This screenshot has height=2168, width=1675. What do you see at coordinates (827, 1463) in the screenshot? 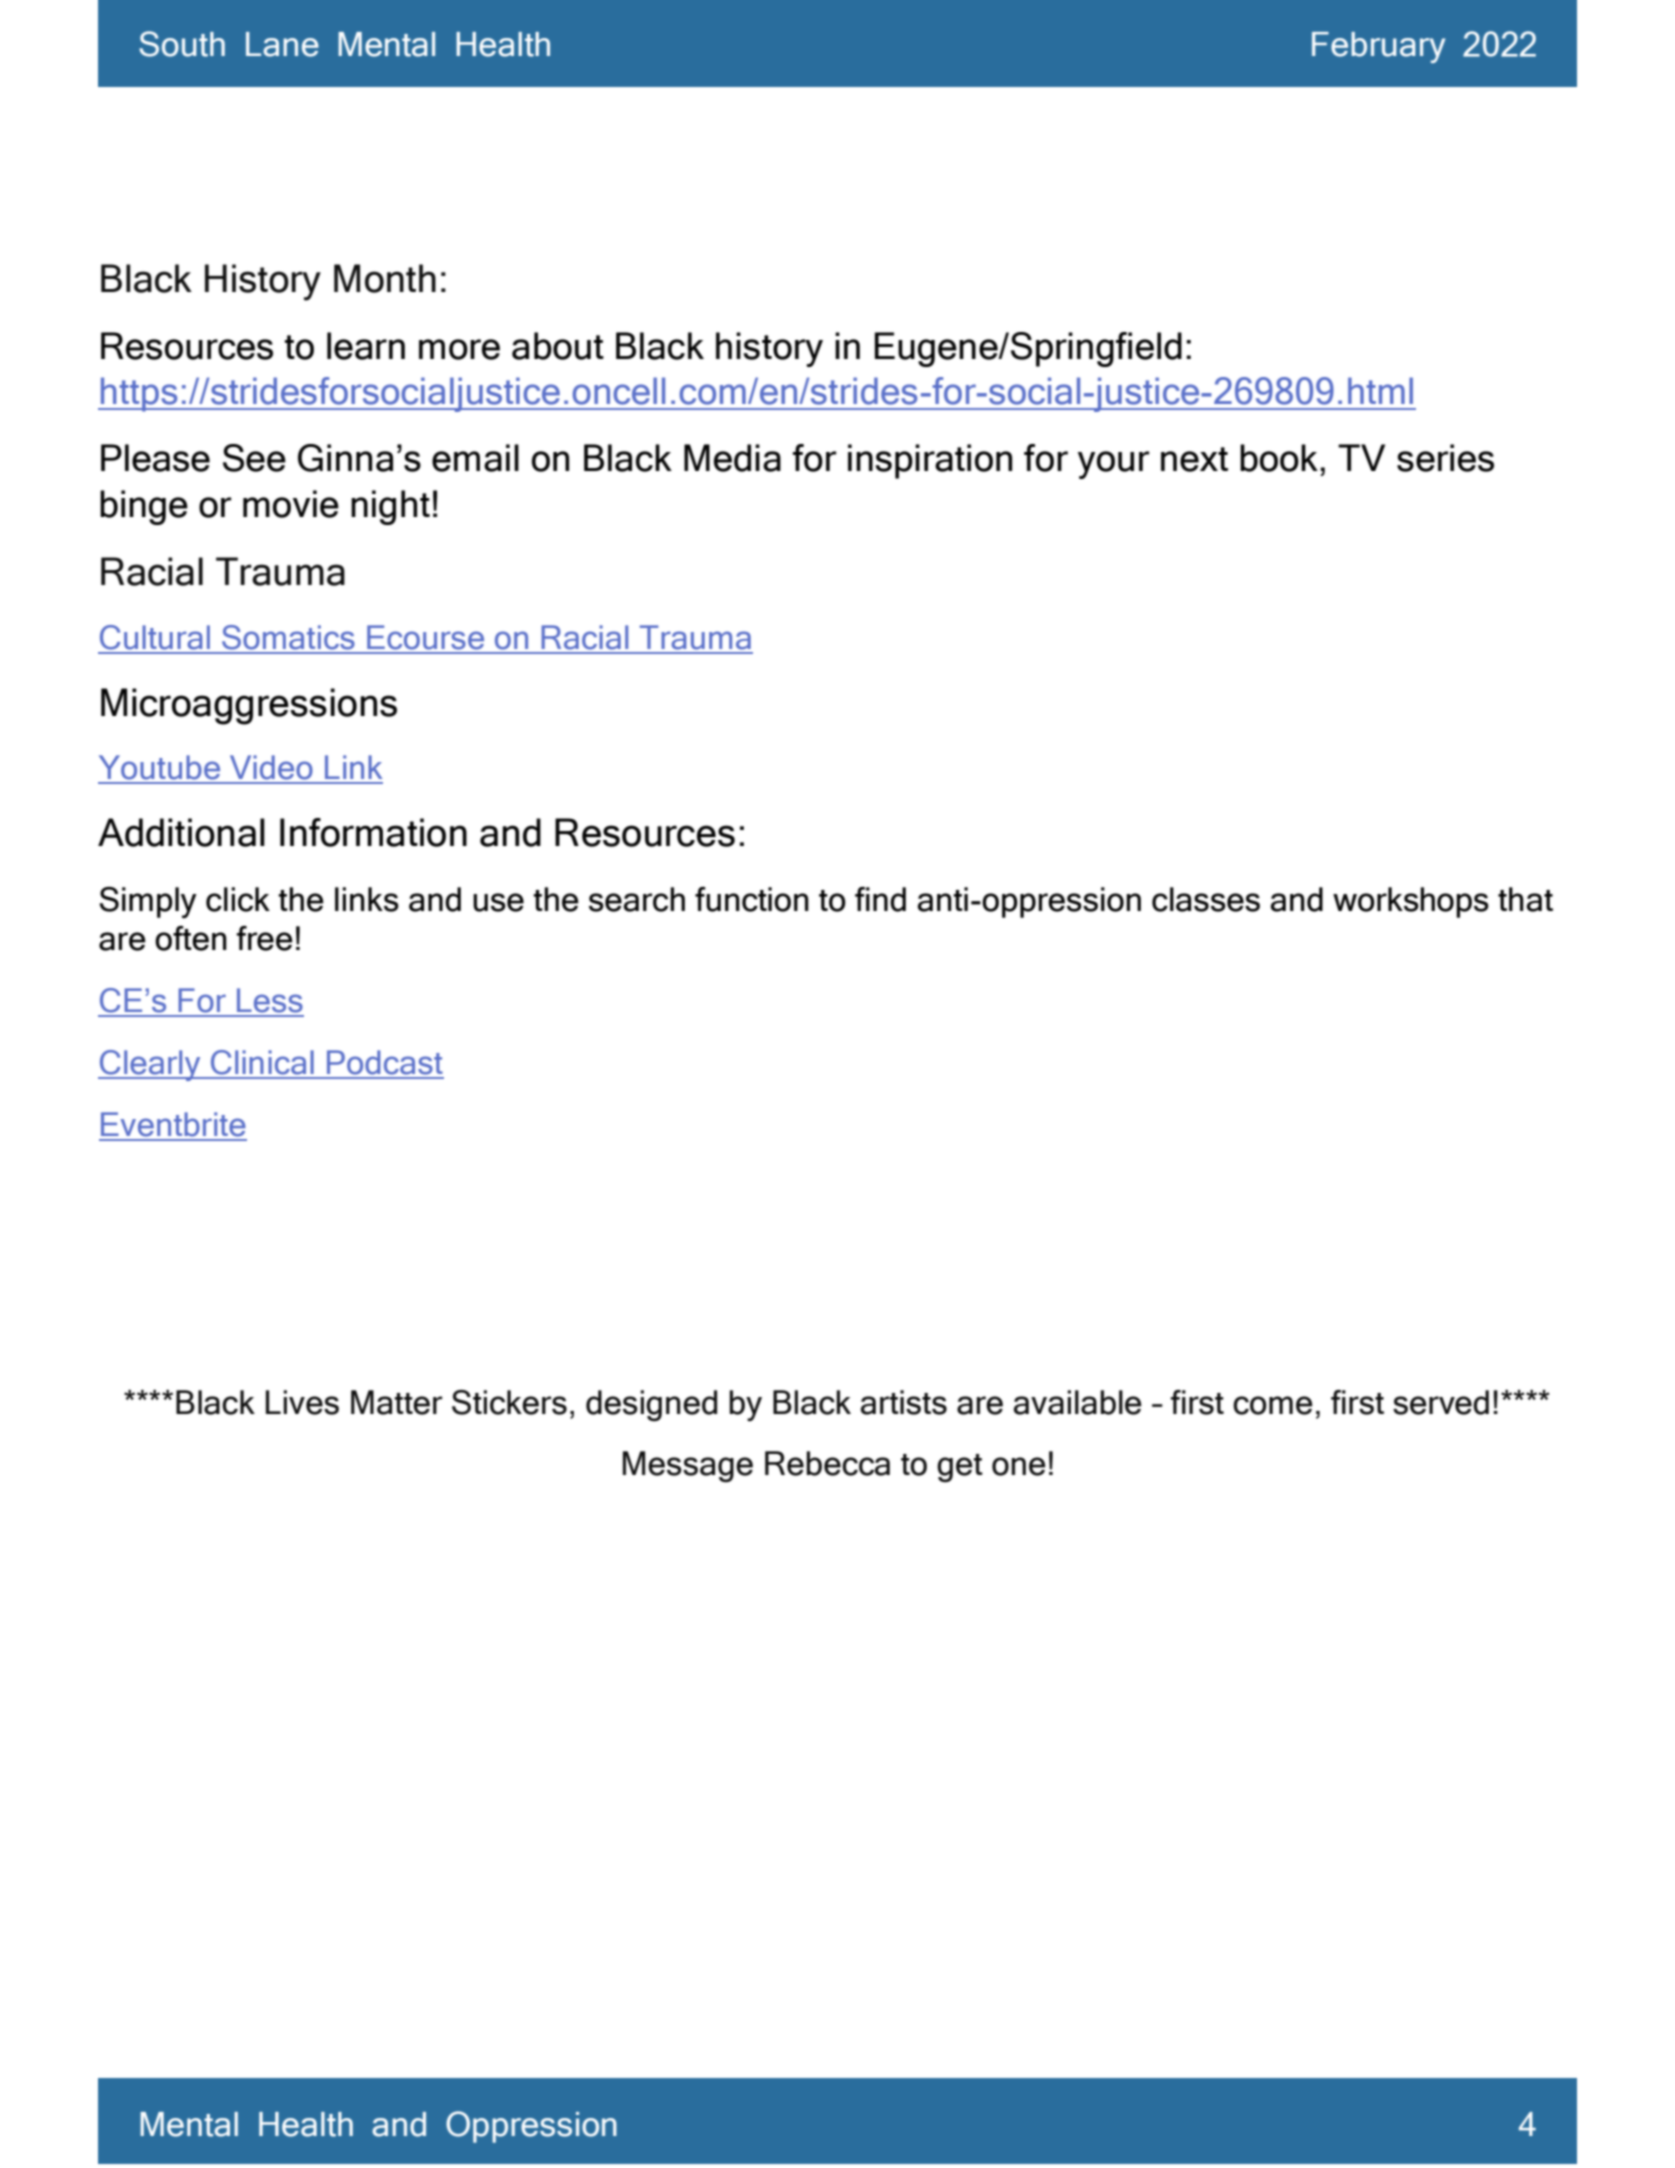
I see `Rebecca` at bounding box center [827, 1463].
